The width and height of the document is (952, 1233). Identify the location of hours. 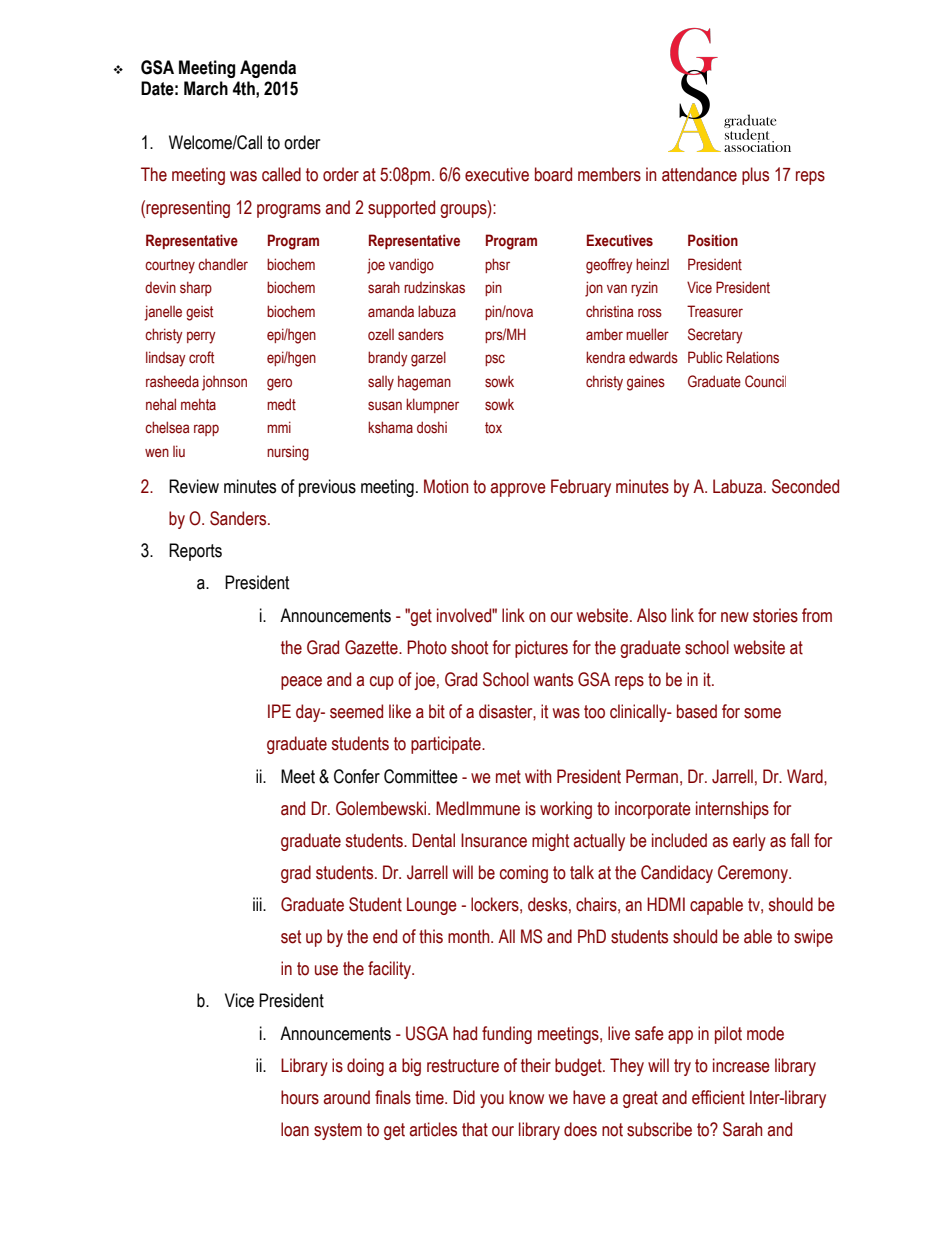
(300, 1097).
